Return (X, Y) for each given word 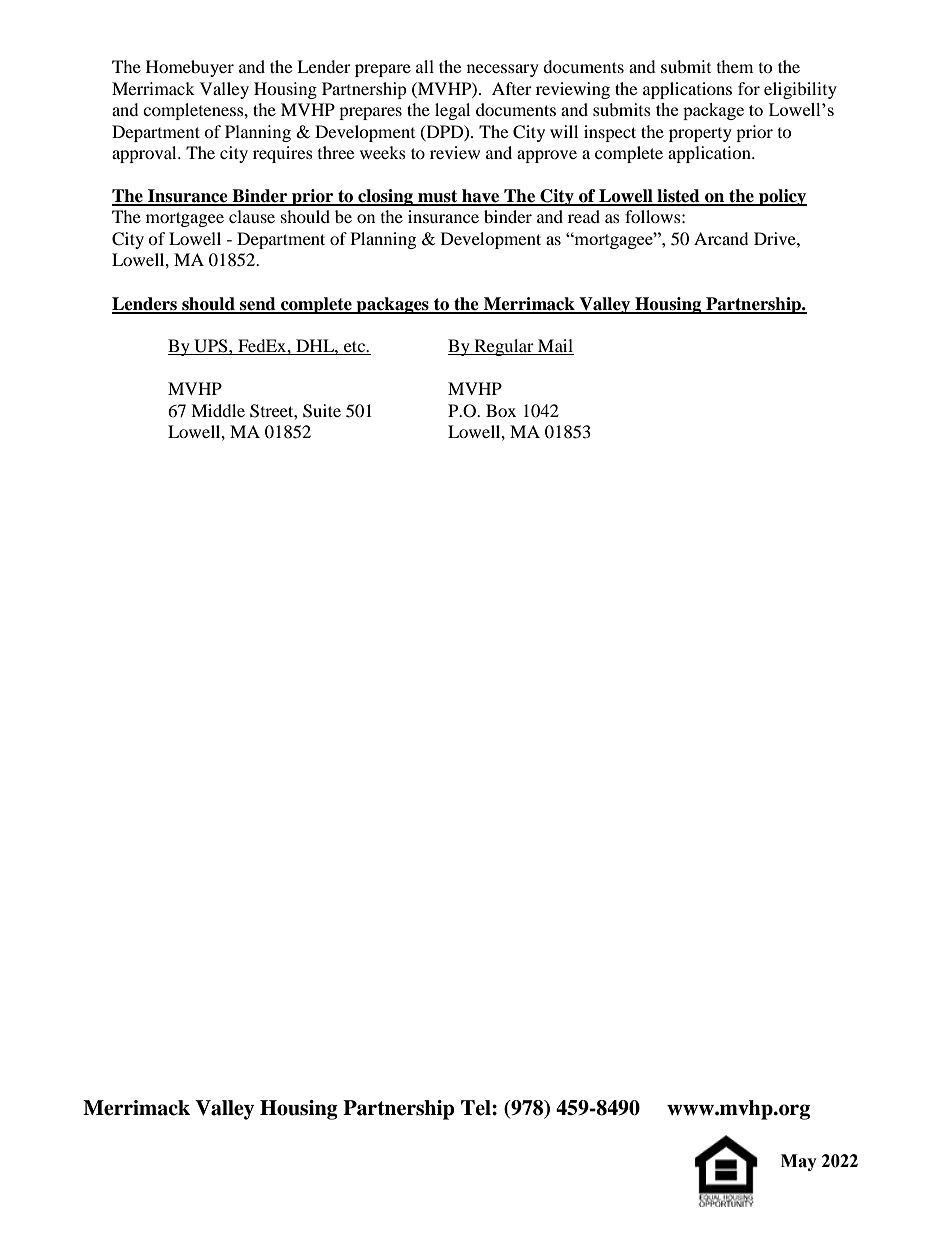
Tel (477, 1108)
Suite (322, 411)
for (749, 88)
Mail (555, 347)
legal (452, 111)
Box (501, 410)
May (799, 1162)
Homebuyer (190, 68)
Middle (218, 410)
